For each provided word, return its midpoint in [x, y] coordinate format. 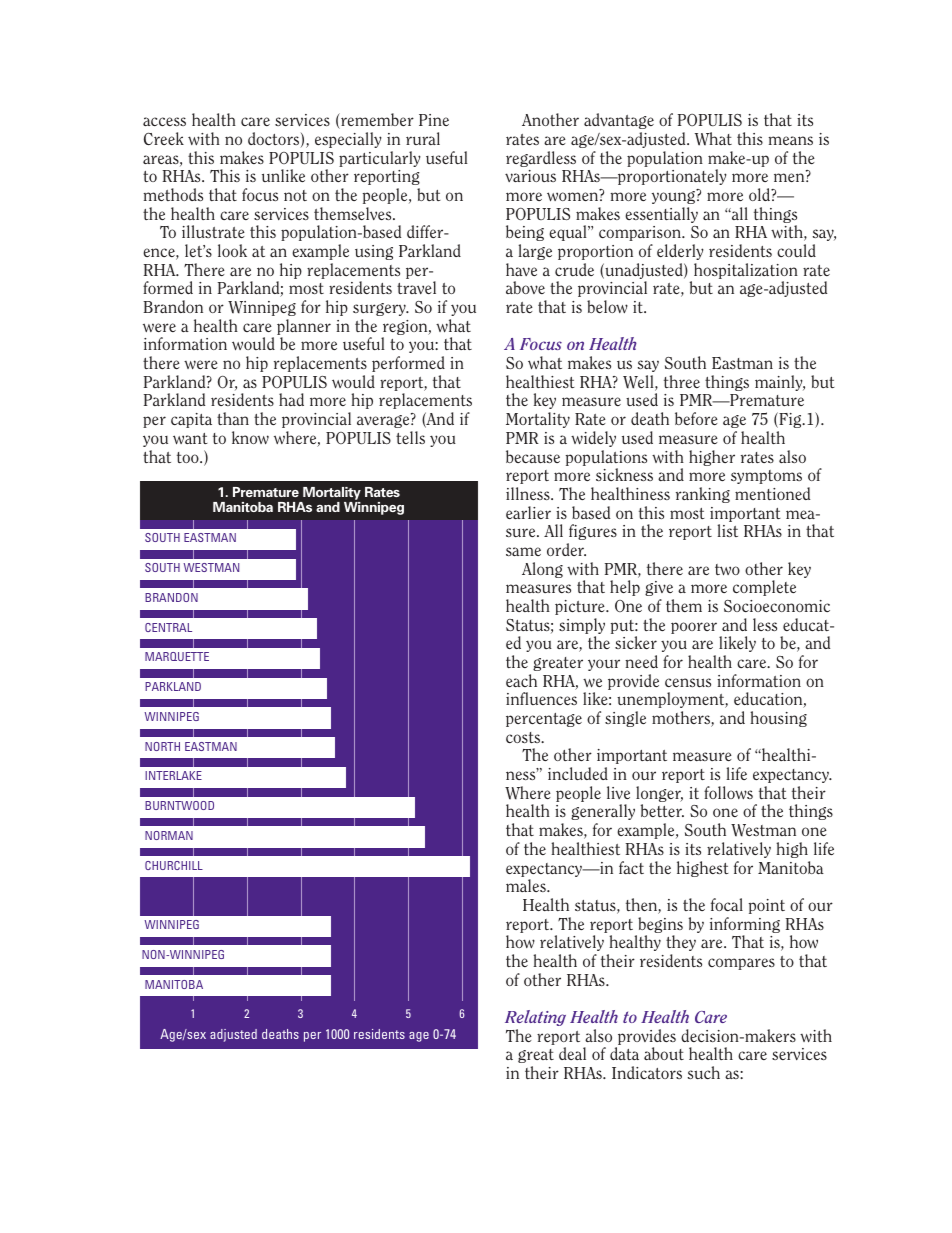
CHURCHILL [174, 865]
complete [764, 588]
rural [423, 138]
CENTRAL [168, 627]
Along [542, 570]
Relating [535, 1018]
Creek [164, 138]
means [790, 140]
